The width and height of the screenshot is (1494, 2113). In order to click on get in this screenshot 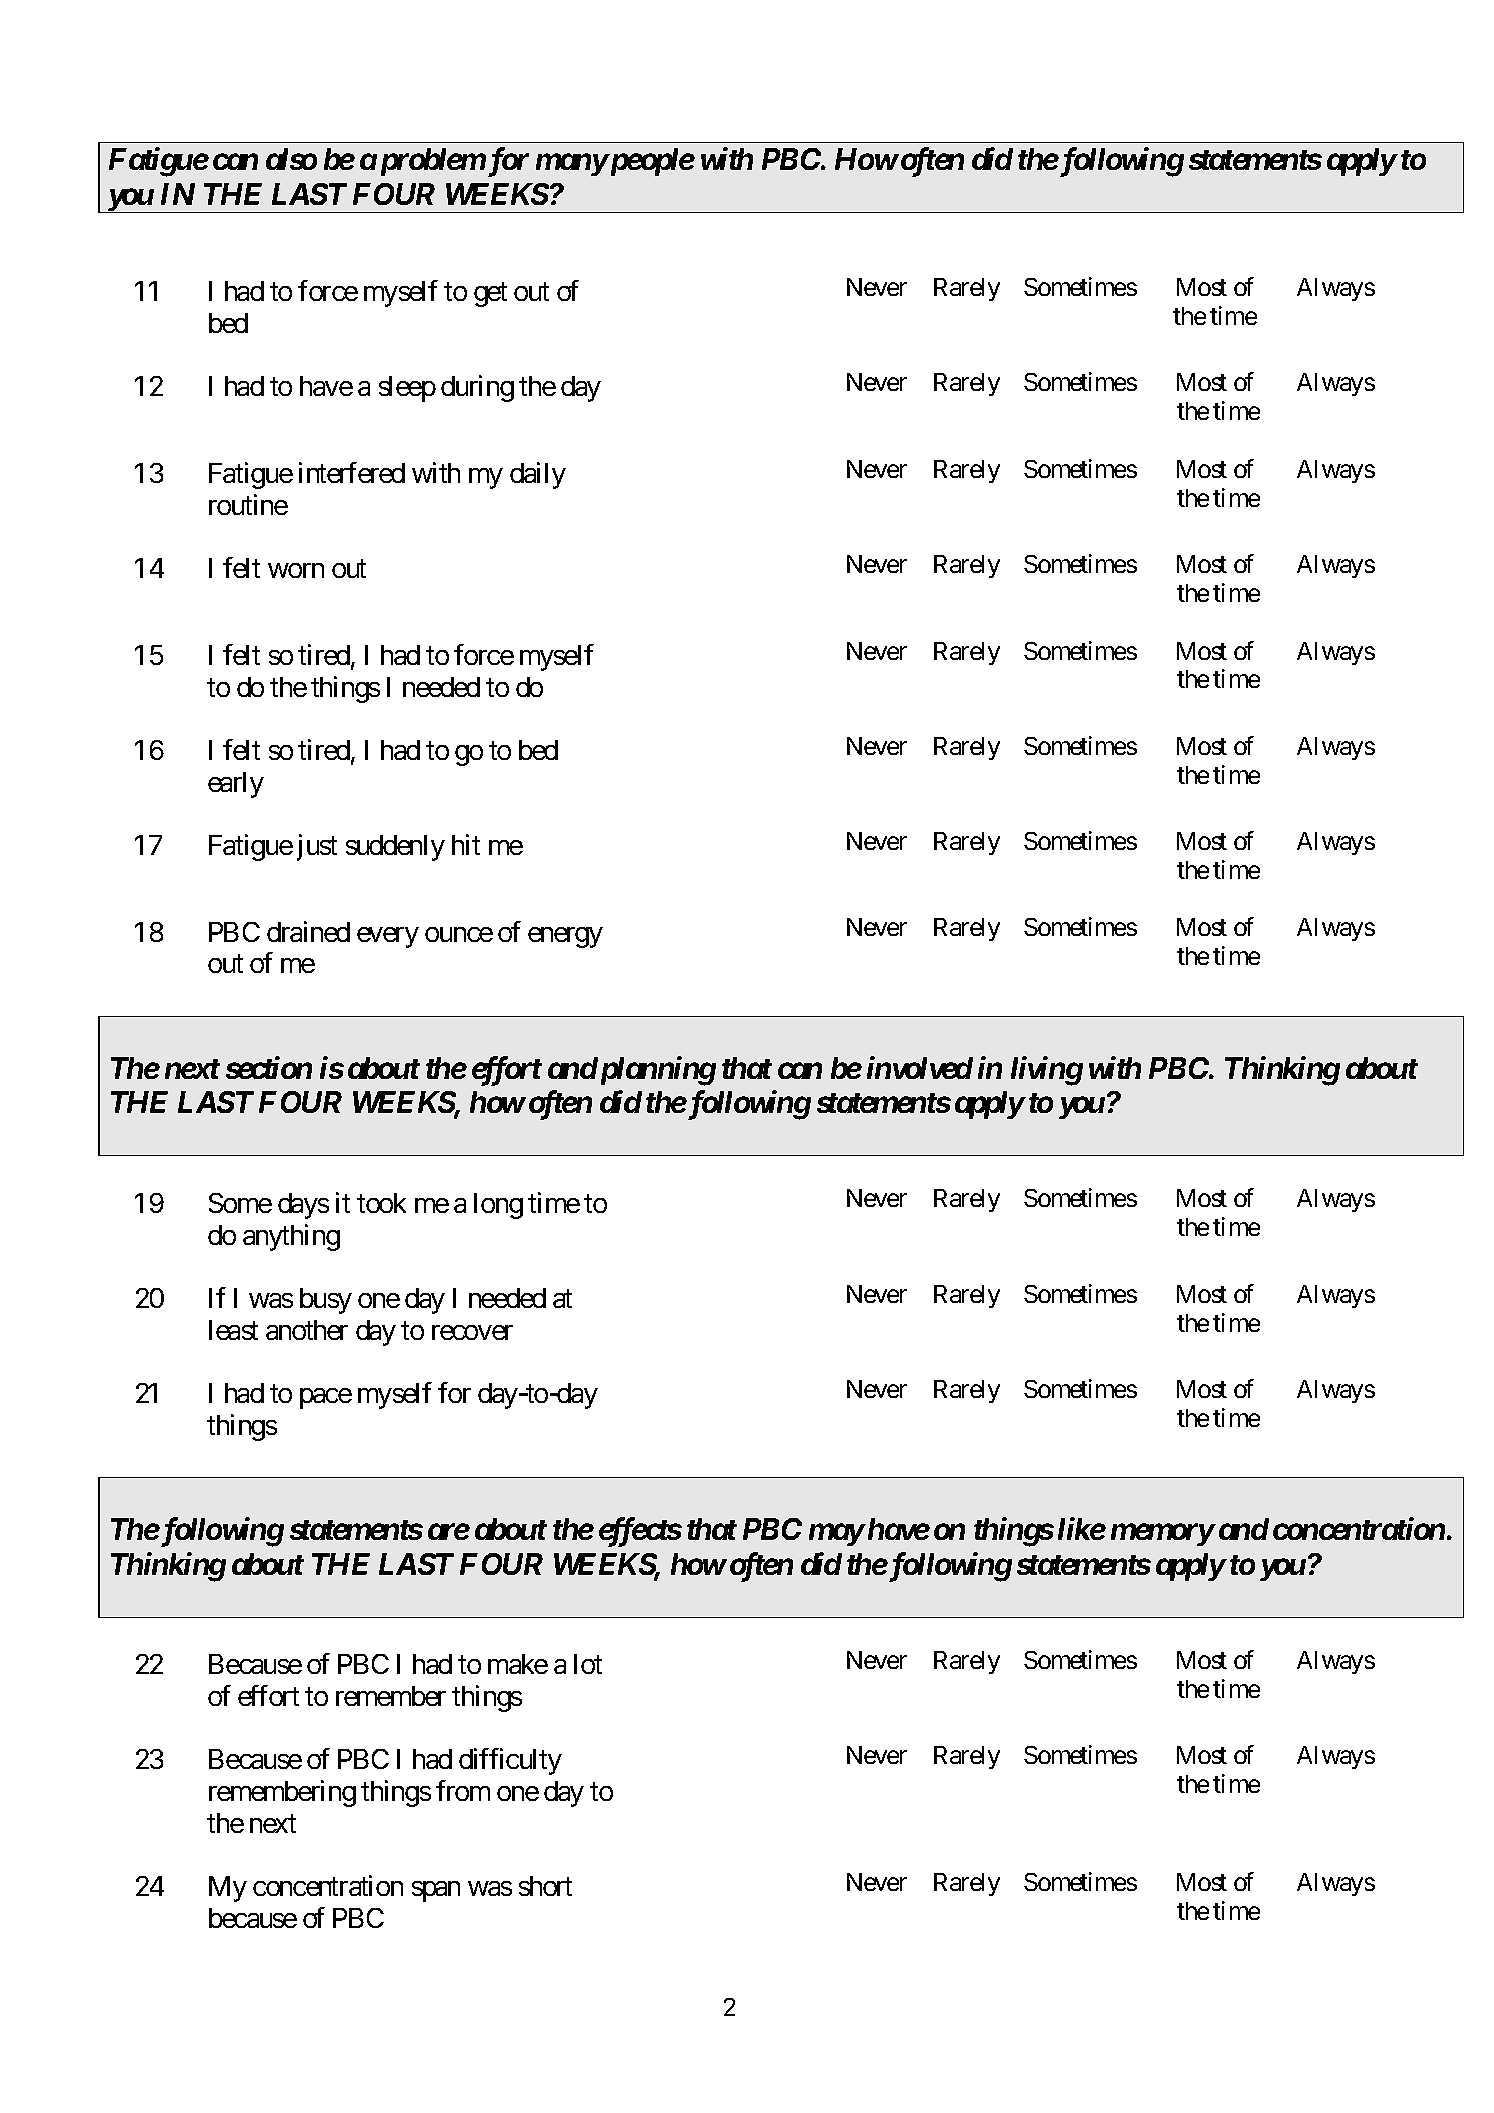, I will do `click(490, 295)`.
